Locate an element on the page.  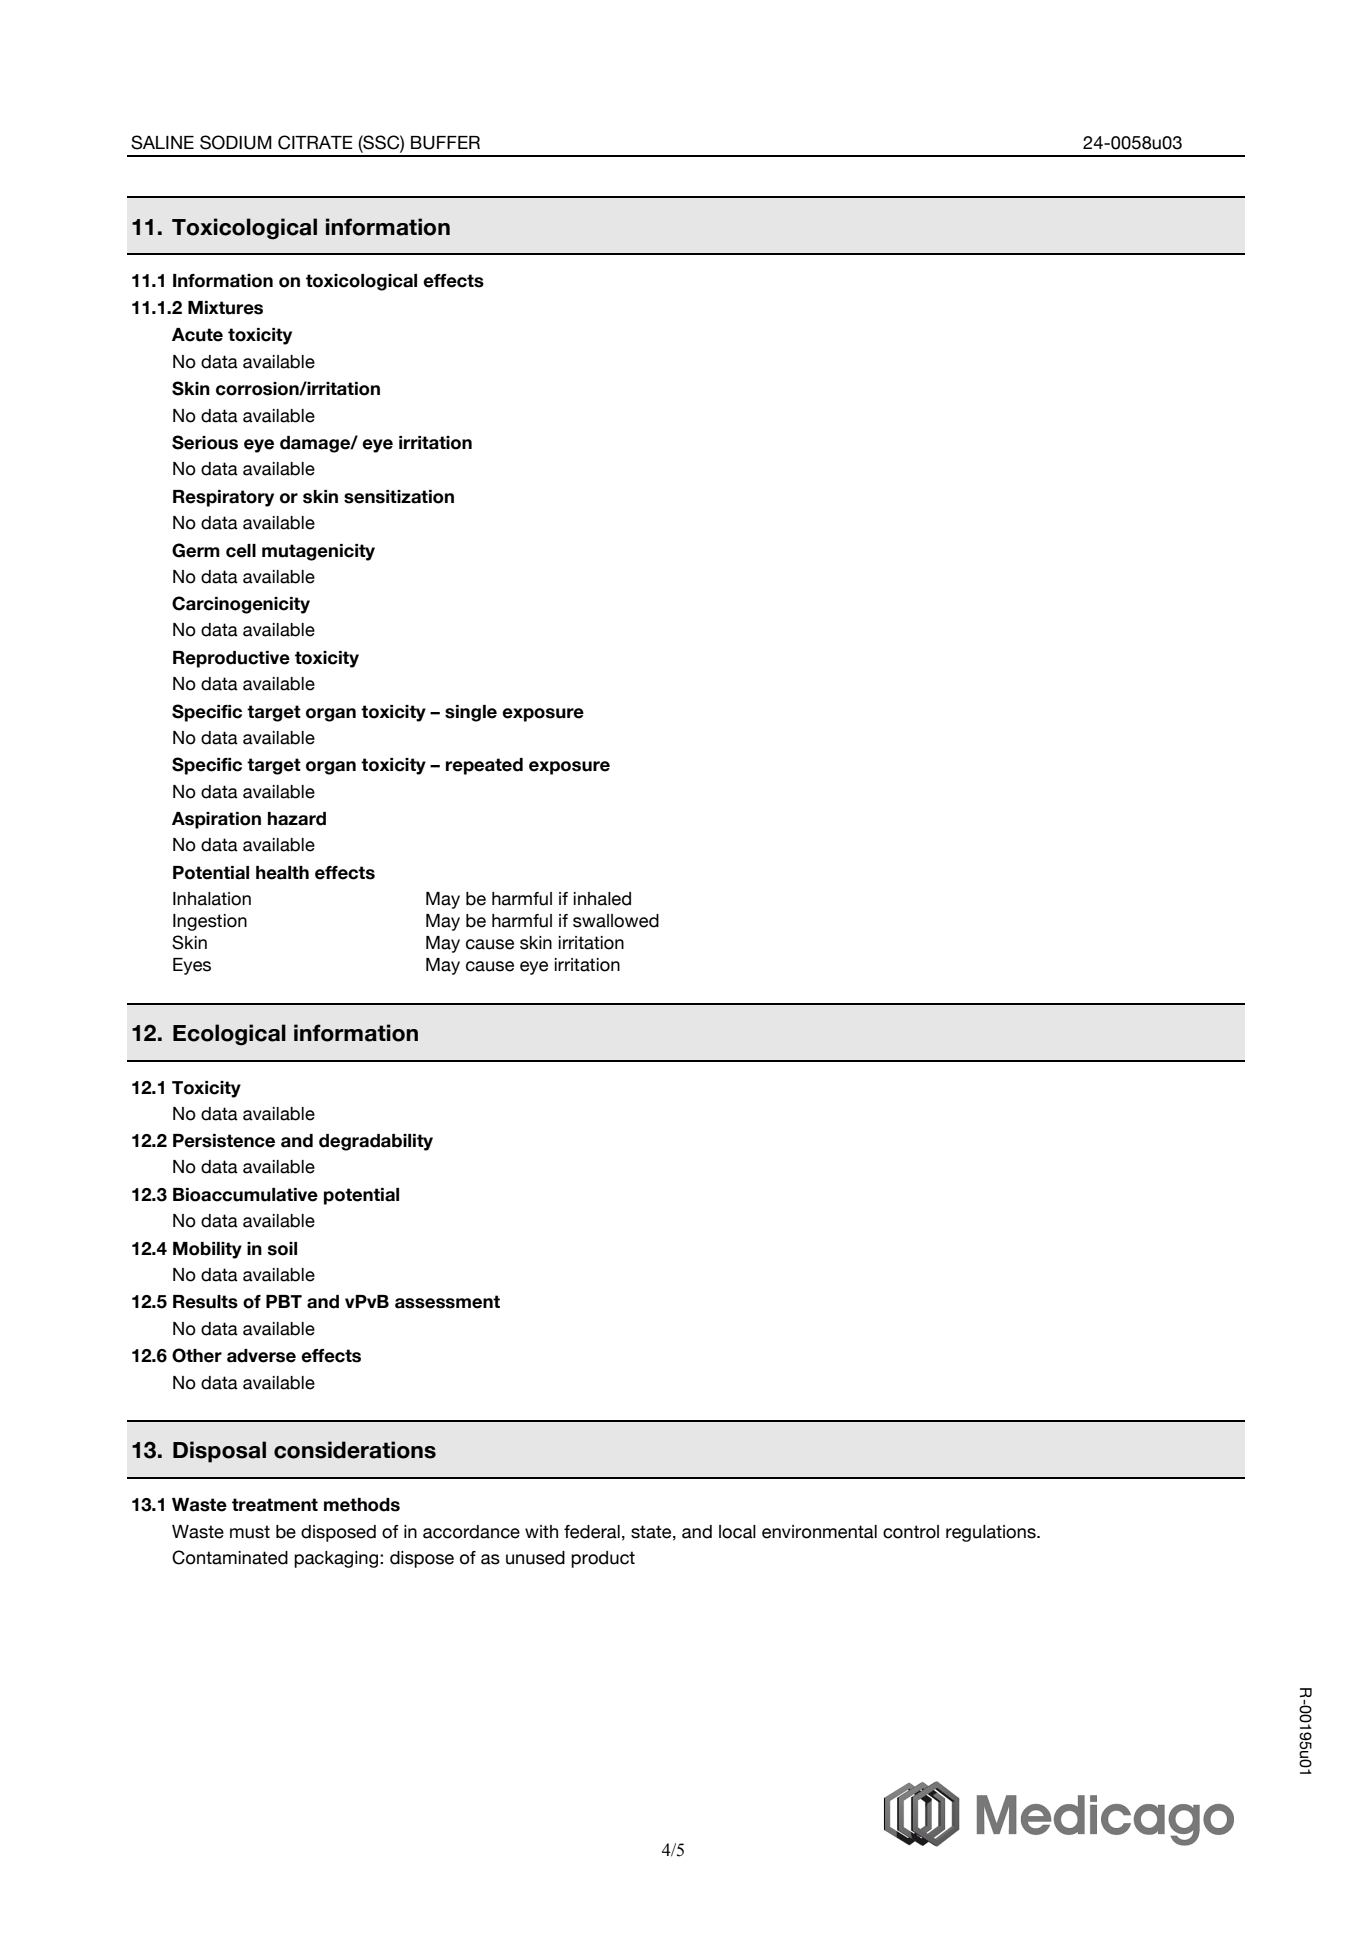
BUFFER is located at coordinates (445, 143).
